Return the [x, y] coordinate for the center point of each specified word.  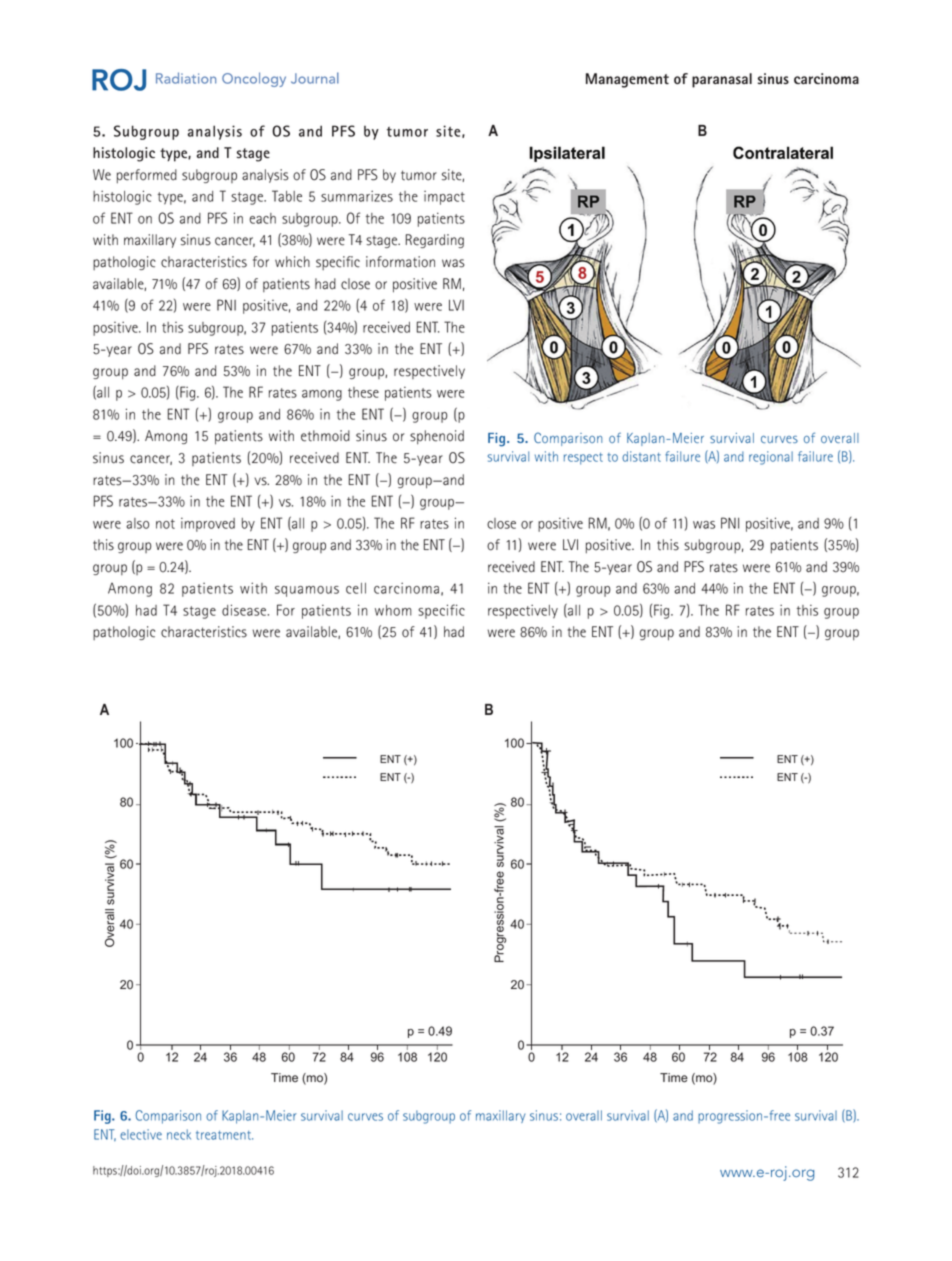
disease [245, 610]
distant [641, 456]
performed [147, 176]
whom [393, 610]
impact [444, 198]
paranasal [722, 80]
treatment [224, 1135]
